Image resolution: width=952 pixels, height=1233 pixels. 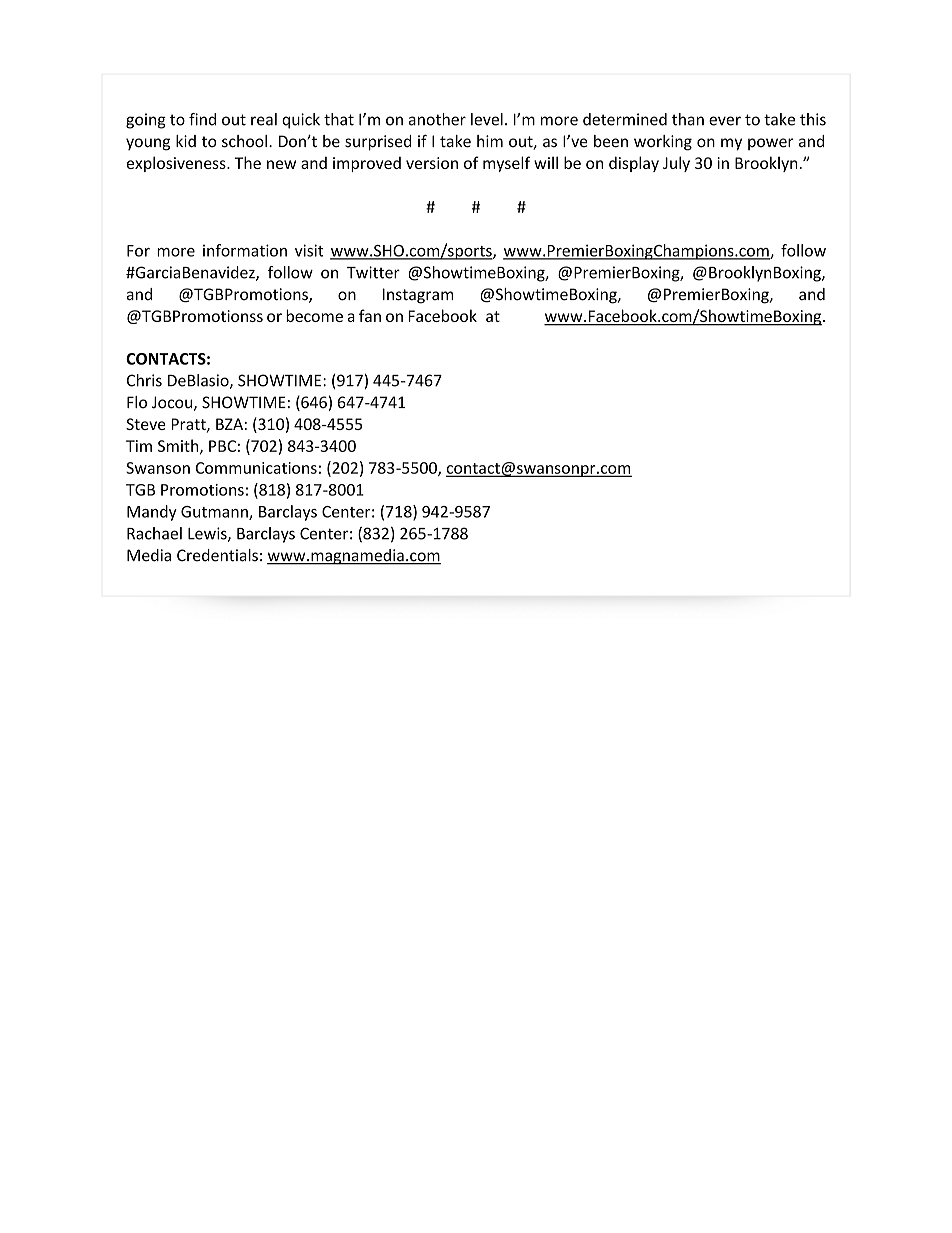 What do you see at coordinates (370, 315) in the screenshot?
I see `fan` at bounding box center [370, 315].
